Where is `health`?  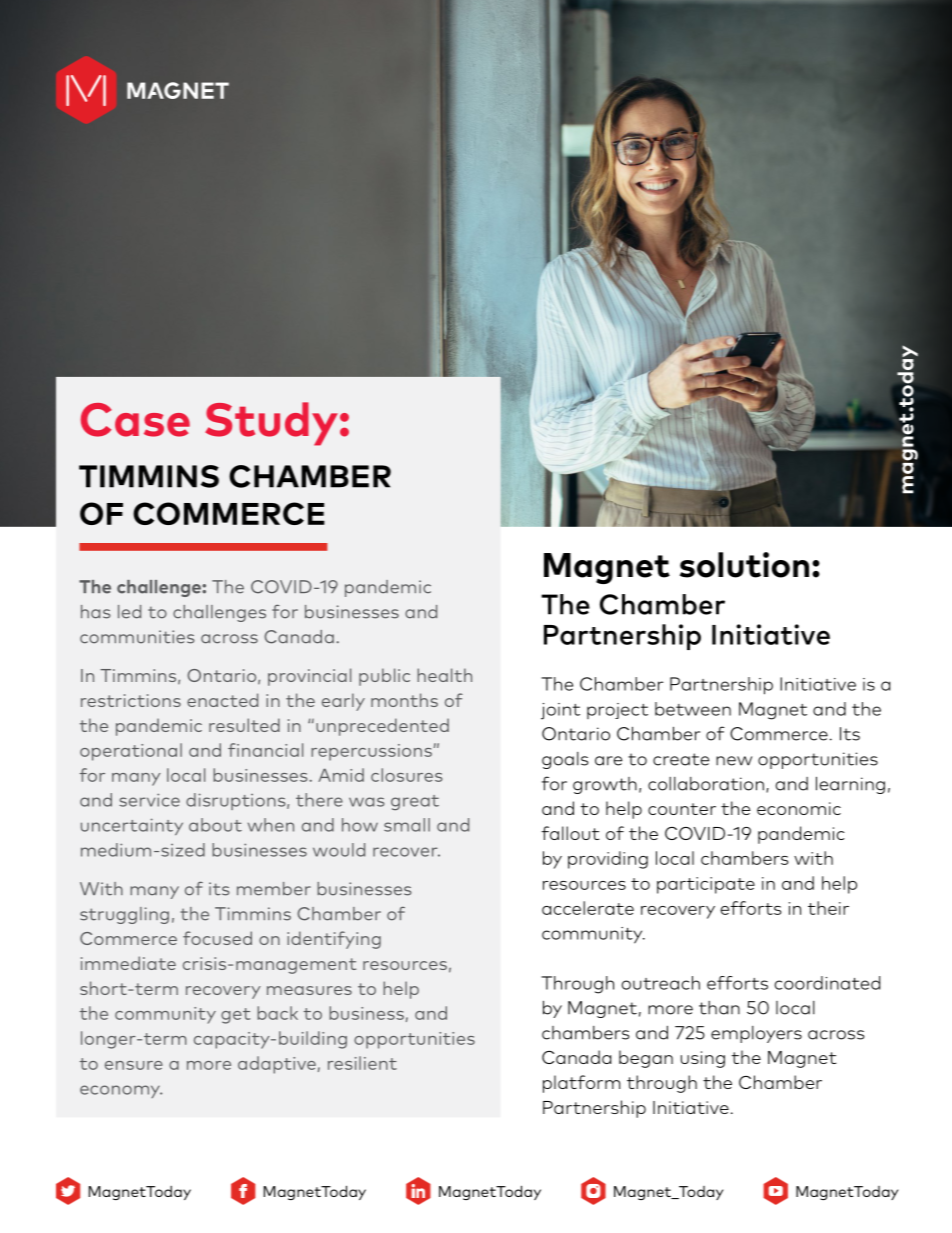 health is located at coordinates (444, 675).
